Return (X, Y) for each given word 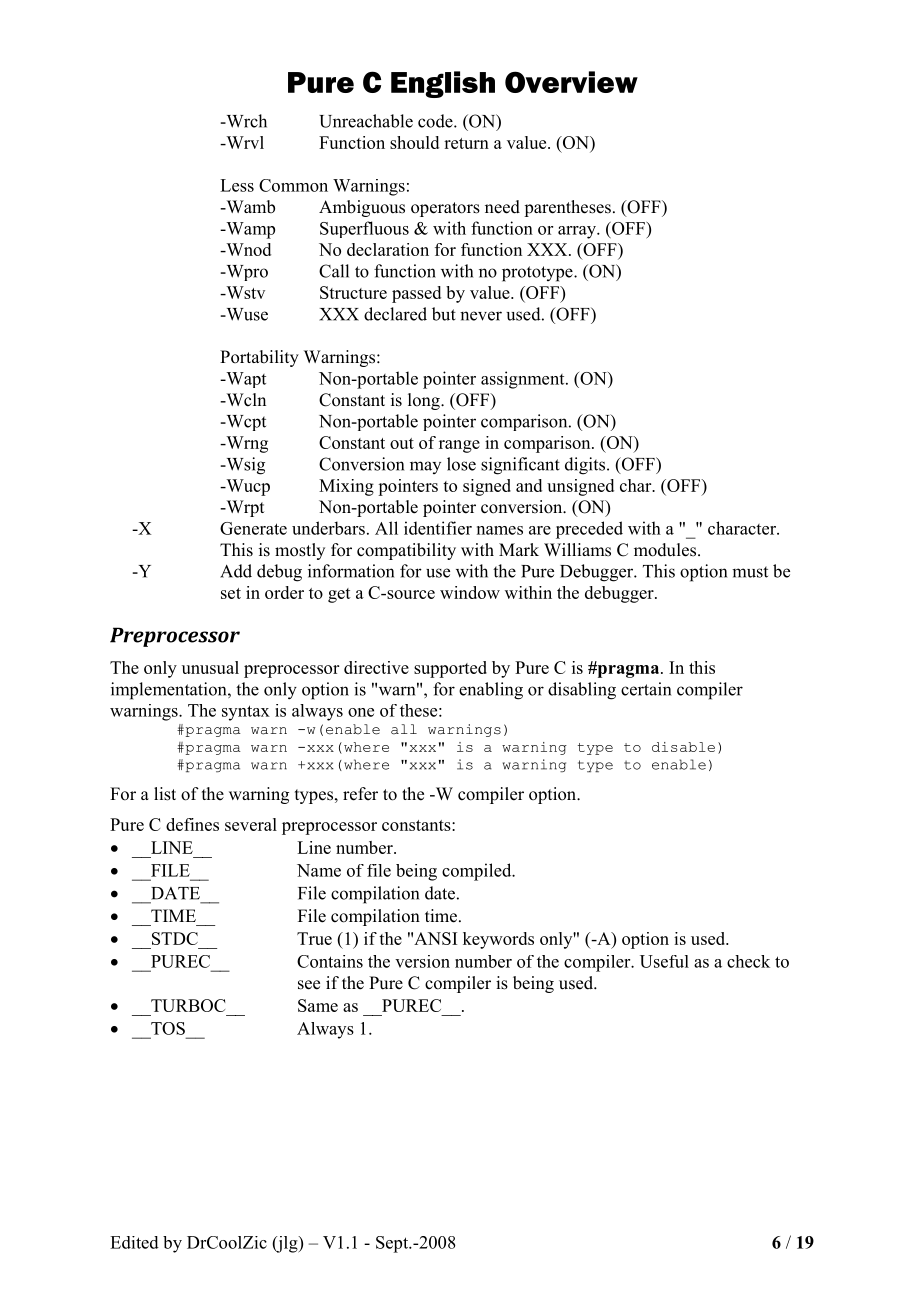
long (425, 401)
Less (237, 185)
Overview (571, 82)
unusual (210, 667)
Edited (134, 1242)
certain (646, 689)
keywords (498, 940)
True (314, 938)
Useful (664, 961)
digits (585, 466)
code (436, 121)
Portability (259, 358)
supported (450, 669)
